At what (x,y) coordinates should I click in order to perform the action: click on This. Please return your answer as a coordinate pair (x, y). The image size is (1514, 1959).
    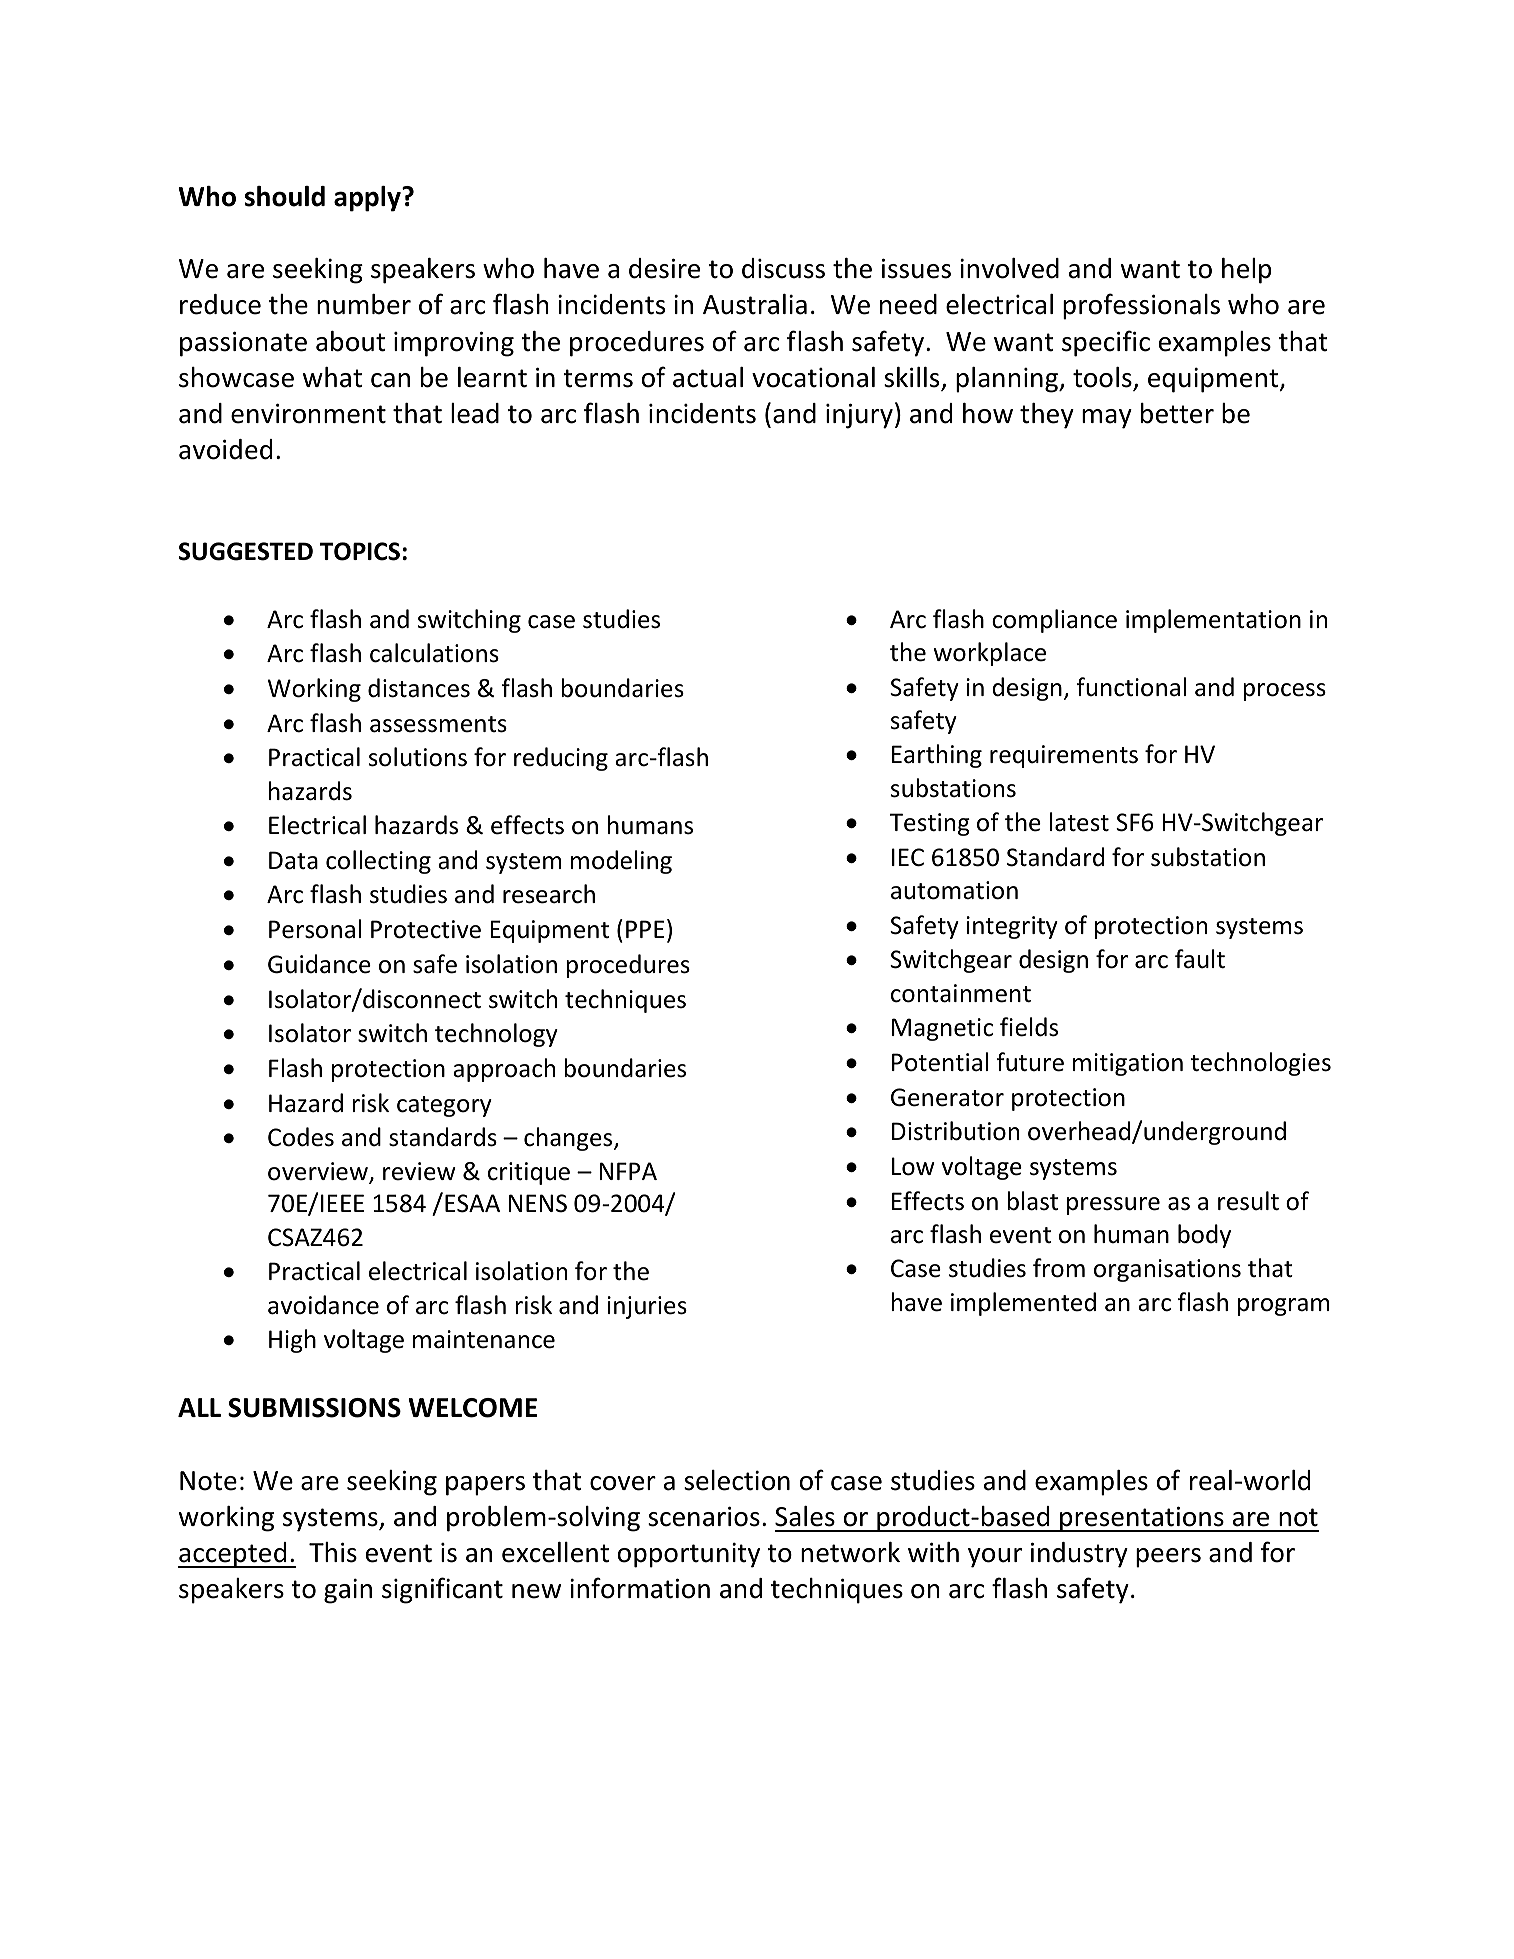
    Looking at the image, I should click on (333, 1552).
